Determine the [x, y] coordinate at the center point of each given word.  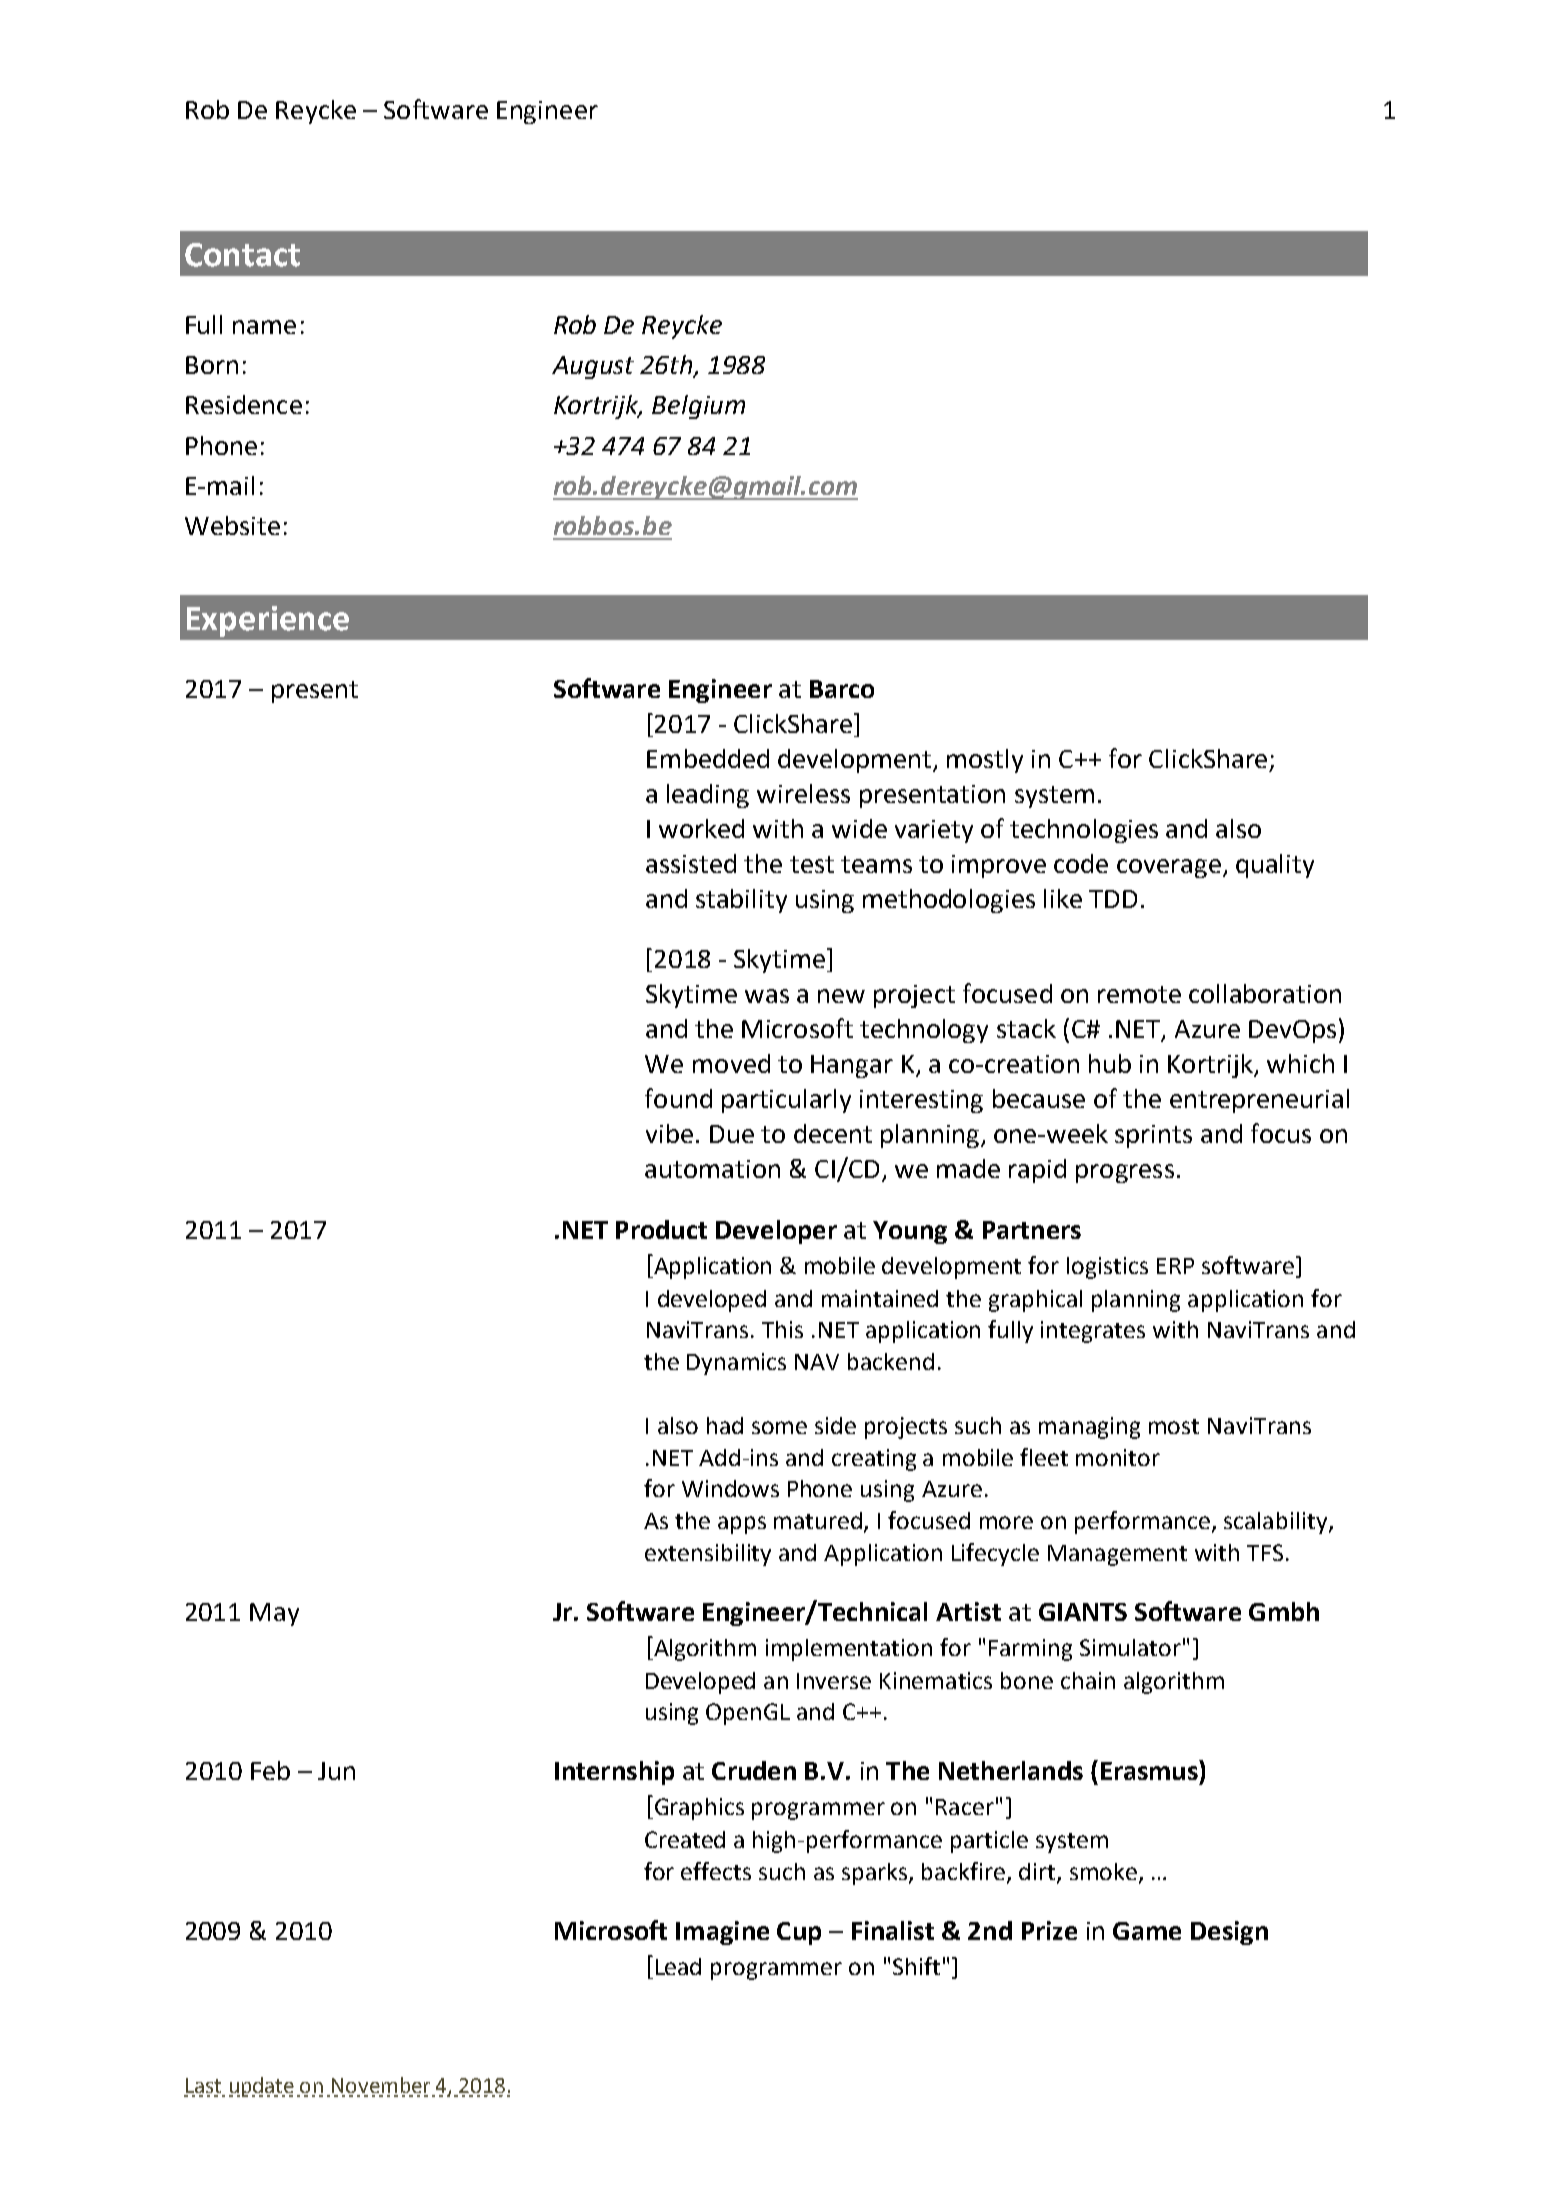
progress [1125, 1173]
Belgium [698, 407]
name [264, 327]
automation [712, 1169]
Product [661, 1229]
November [381, 2085]
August [593, 367]
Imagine [722, 1933]
